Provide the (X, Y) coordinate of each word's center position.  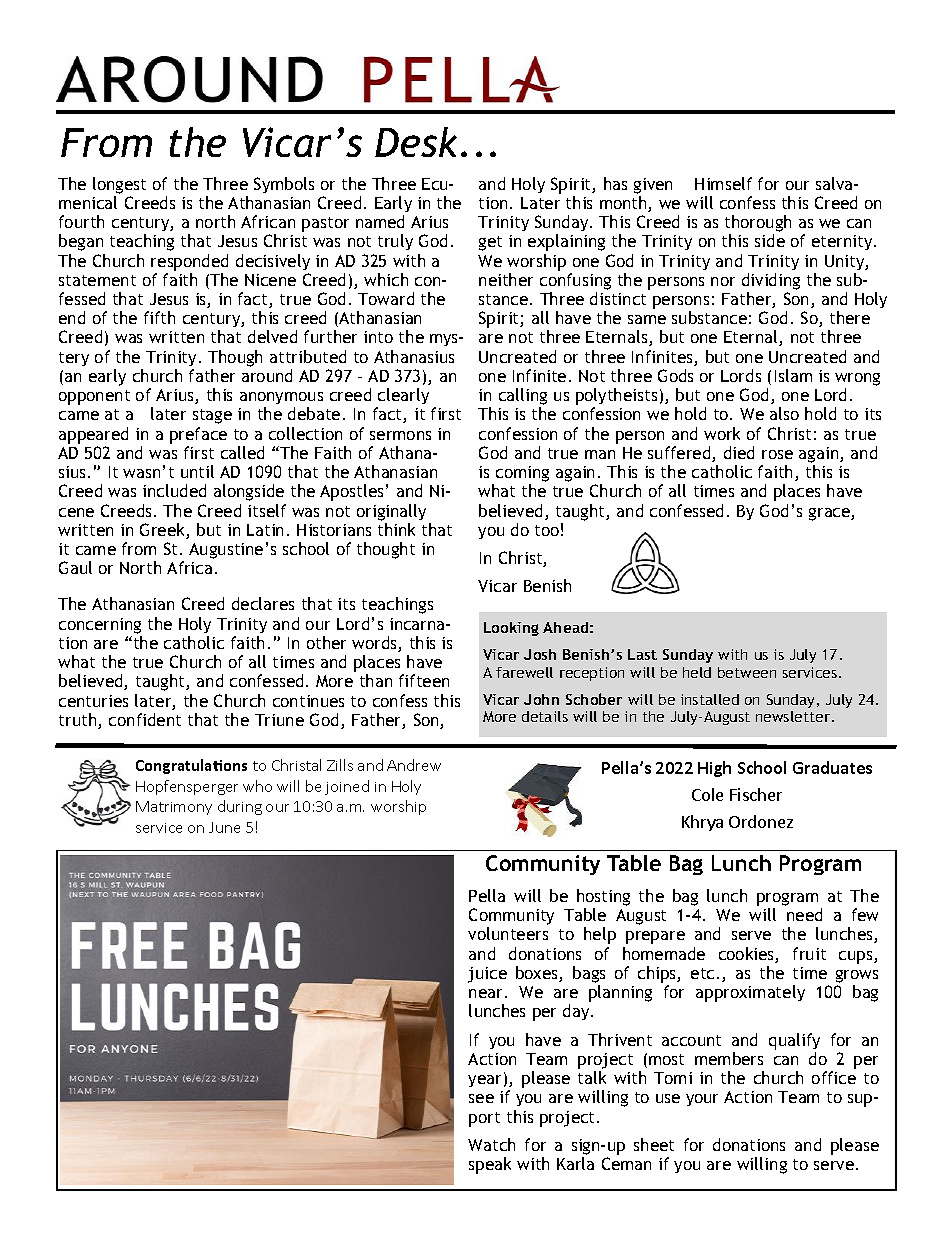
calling (523, 398)
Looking (511, 629)
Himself (723, 183)
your (702, 1100)
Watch (491, 1144)
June (224, 827)
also (784, 413)
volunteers (508, 933)
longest (119, 185)
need (804, 914)
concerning (100, 626)
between (747, 672)
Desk (416, 142)
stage (212, 416)
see (481, 1098)
